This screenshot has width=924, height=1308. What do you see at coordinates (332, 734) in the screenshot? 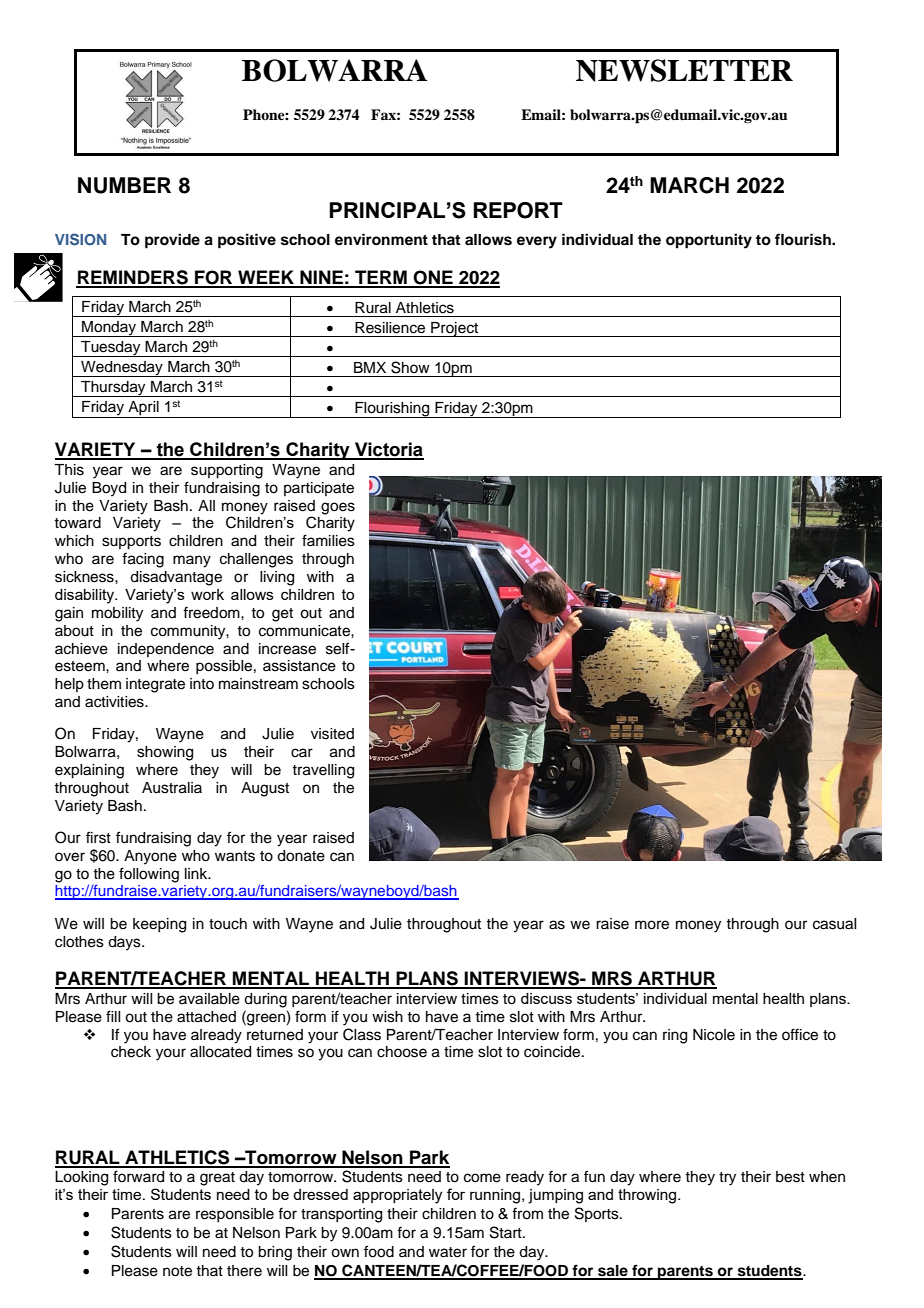
I see `visited` at bounding box center [332, 734].
